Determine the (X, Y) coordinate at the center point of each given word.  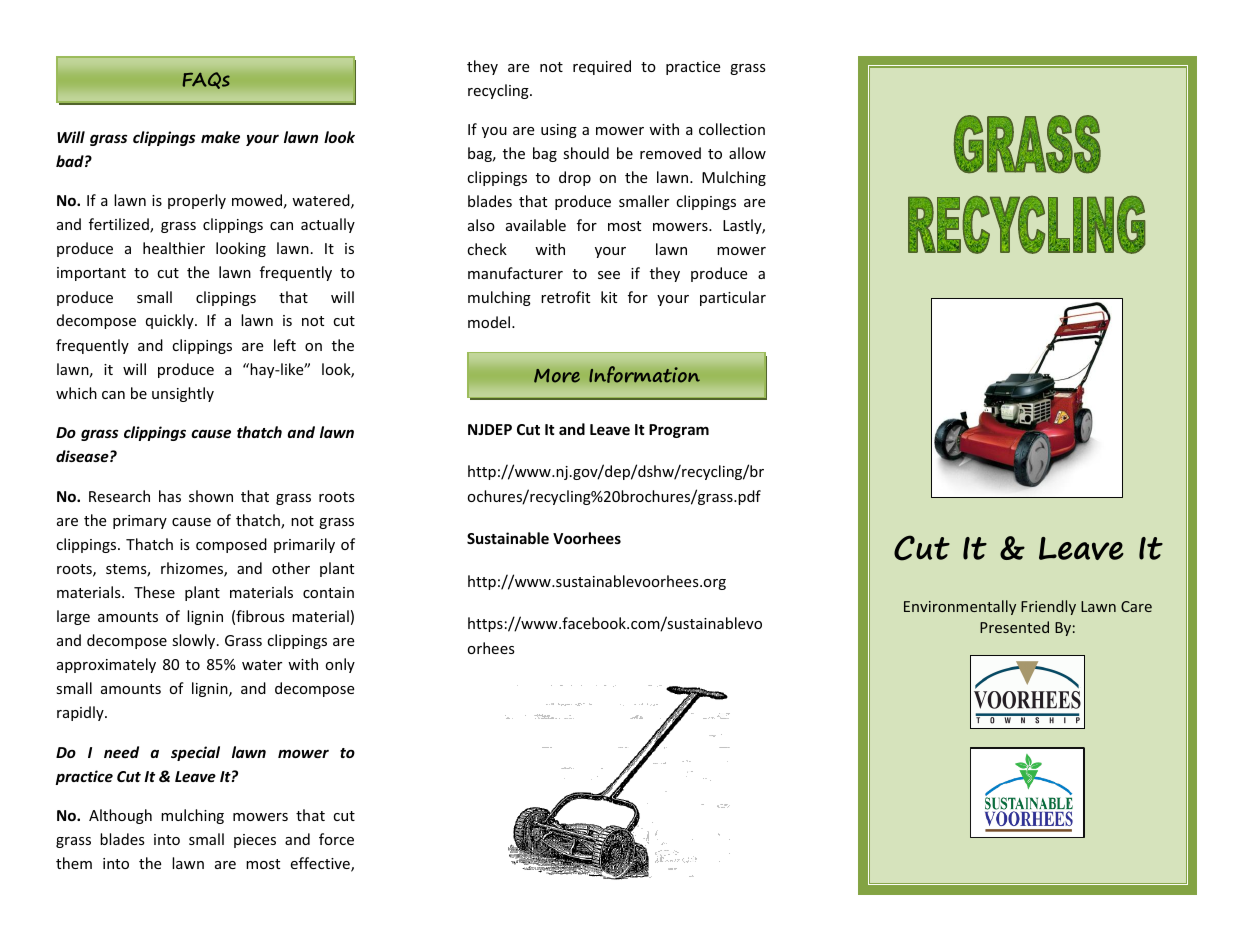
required (602, 67)
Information (644, 374)
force (336, 839)
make (220, 137)
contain (328, 592)
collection (732, 129)
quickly (171, 321)
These (154, 592)
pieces (255, 841)
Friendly (1048, 607)
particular (733, 298)
